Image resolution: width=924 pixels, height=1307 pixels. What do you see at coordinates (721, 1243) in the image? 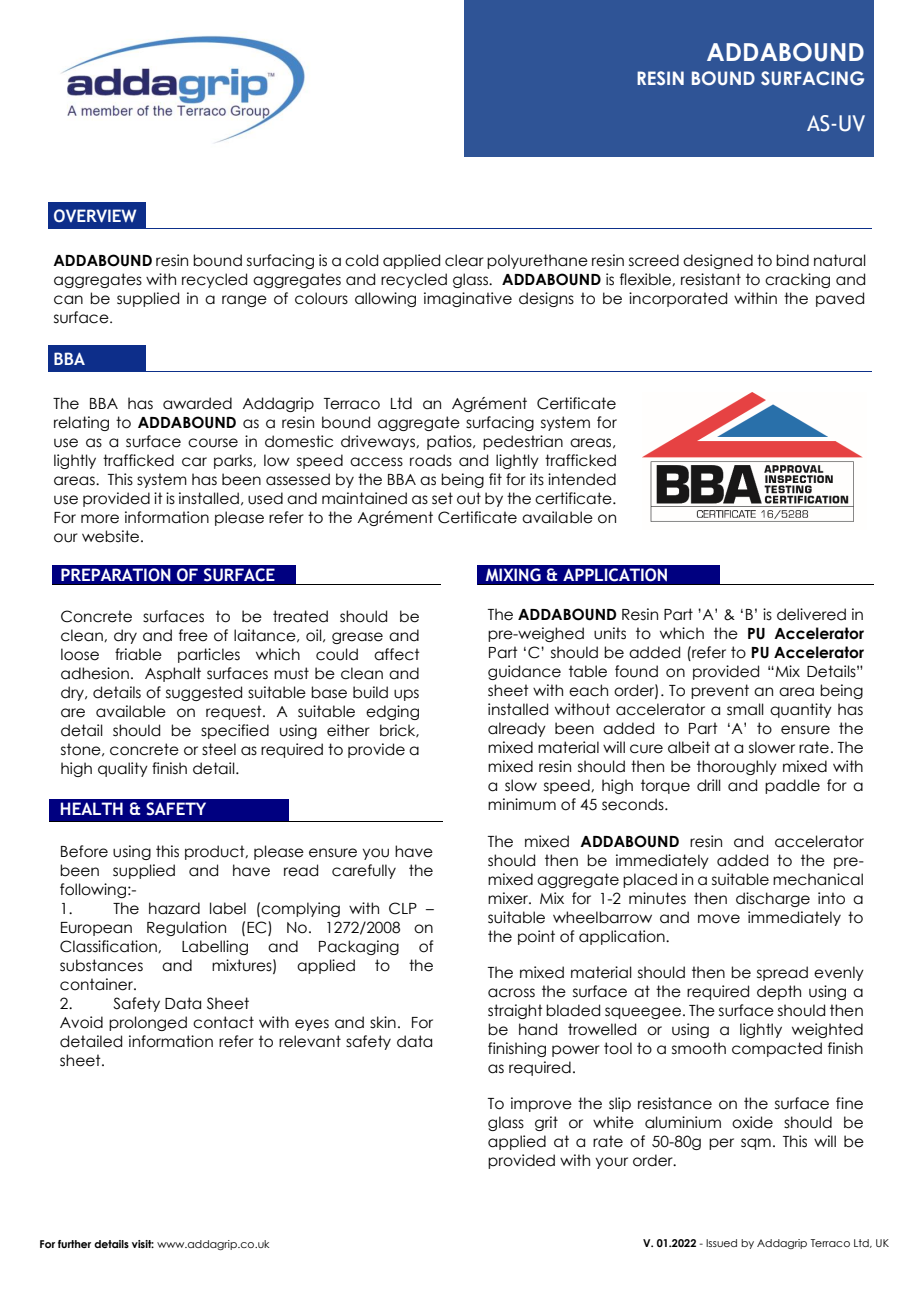
I see `Issued` at bounding box center [721, 1243].
